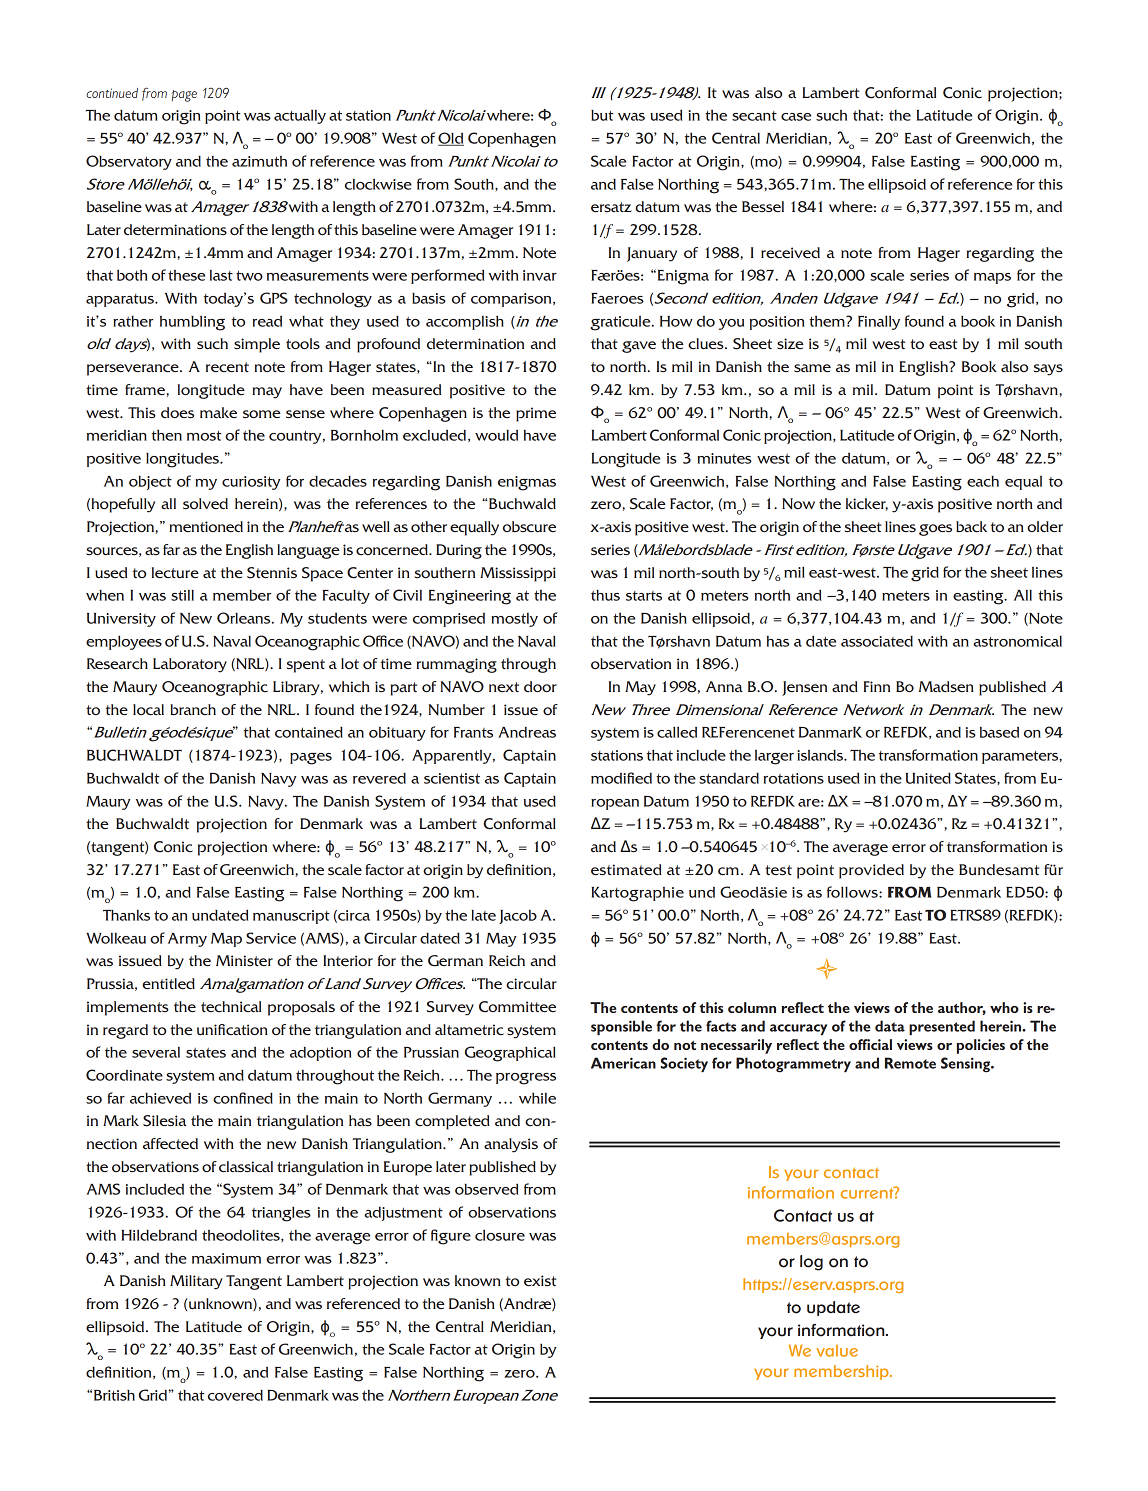 This screenshot has width=1148, height=1491. Describe the element at coordinates (259, 161) in the screenshot. I see `azimuth` at that location.
